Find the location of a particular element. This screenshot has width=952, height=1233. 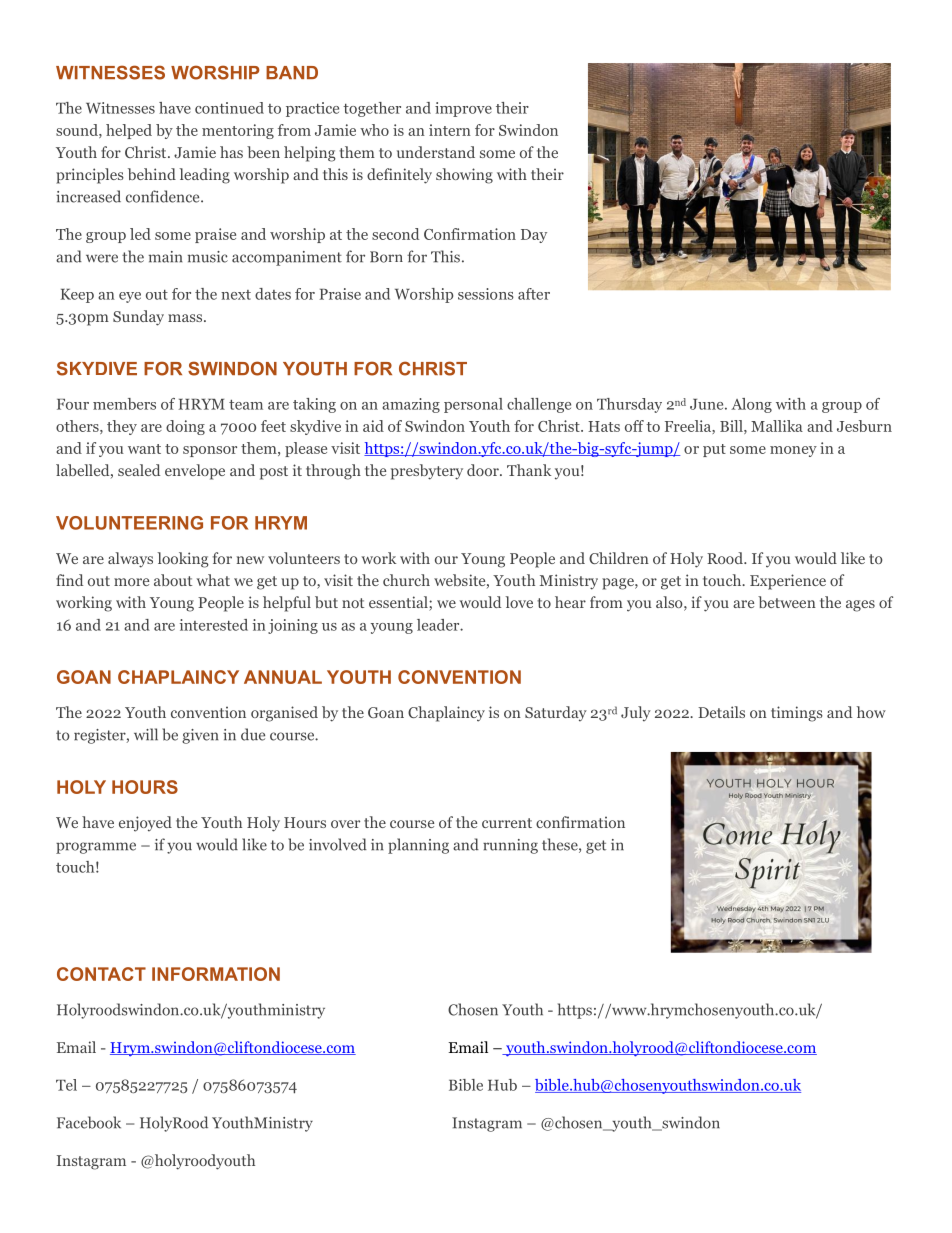

intern is located at coordinates (450, 130).
